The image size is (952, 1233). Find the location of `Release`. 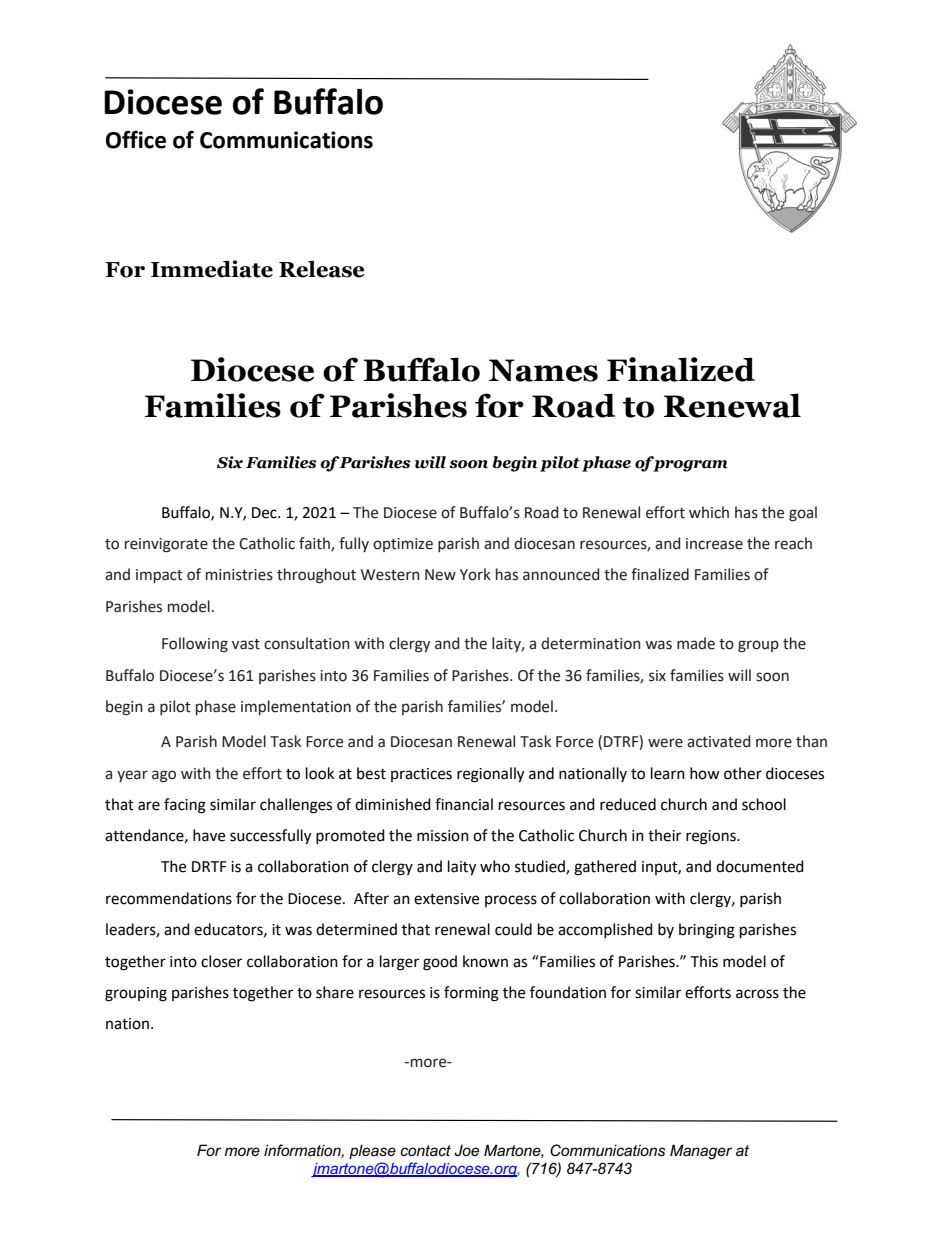

Release is located at coordinates (322, 269).
